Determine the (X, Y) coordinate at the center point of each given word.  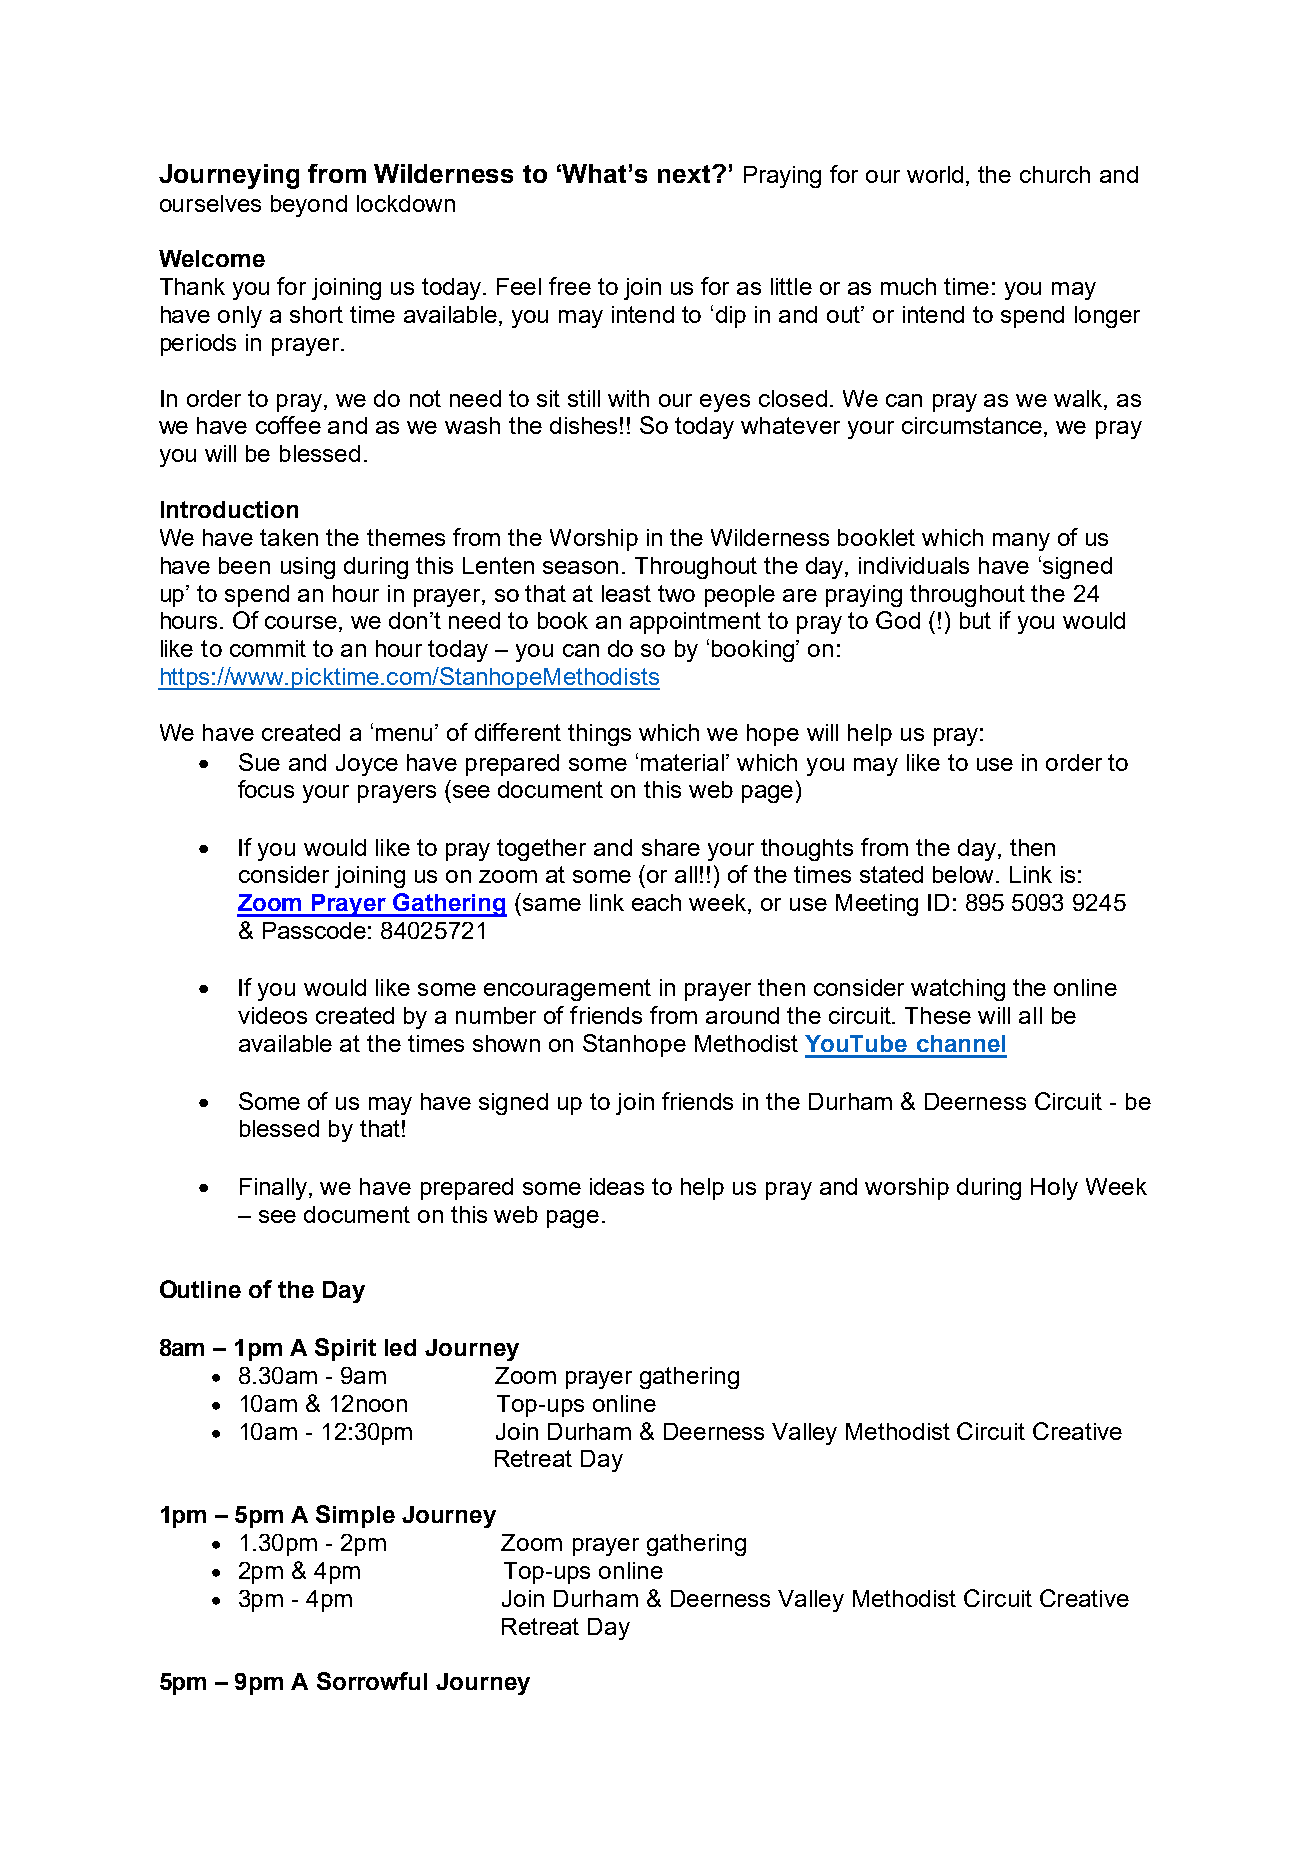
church (1055, 174)
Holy (1054, 1189)
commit (268, 648)
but (975, 620)
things (599, 735)
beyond (309, 206)
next (685, 174)
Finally (275, 1189)
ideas (617, 1186)
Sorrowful (372, 1681)
